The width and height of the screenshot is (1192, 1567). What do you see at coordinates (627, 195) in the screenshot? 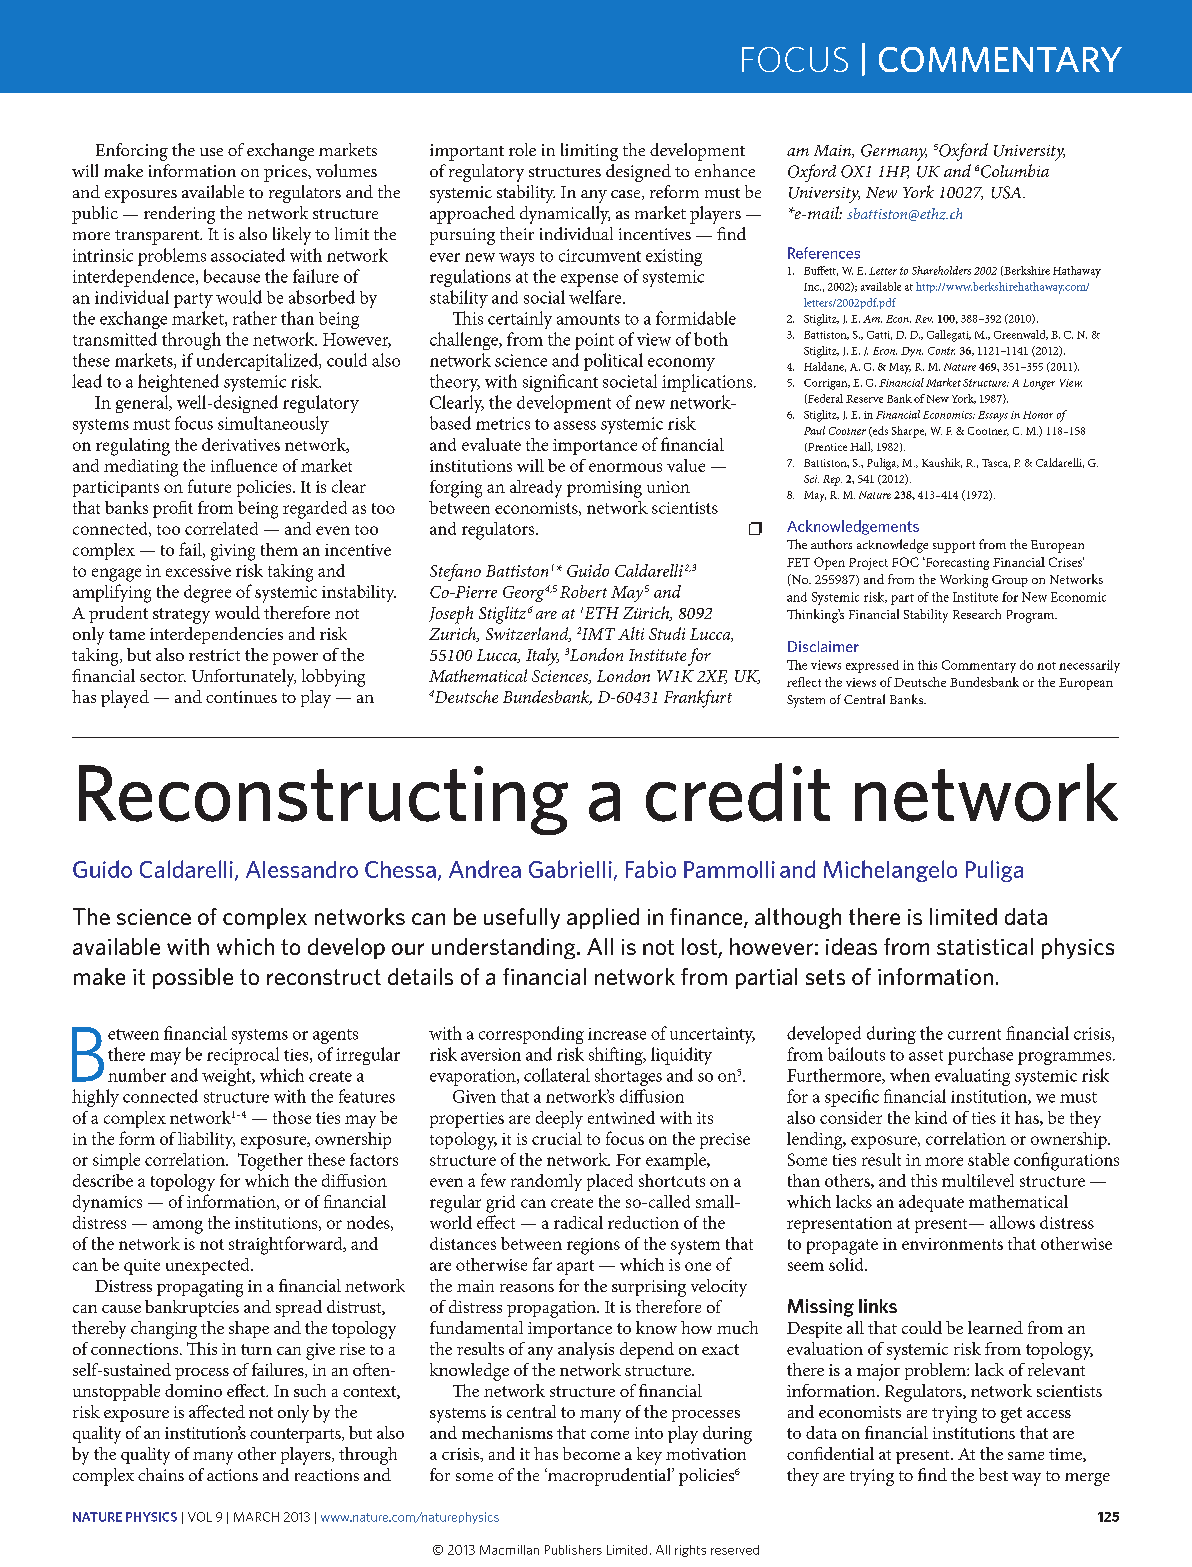
I see `case` at bounding box center [627, 195].
